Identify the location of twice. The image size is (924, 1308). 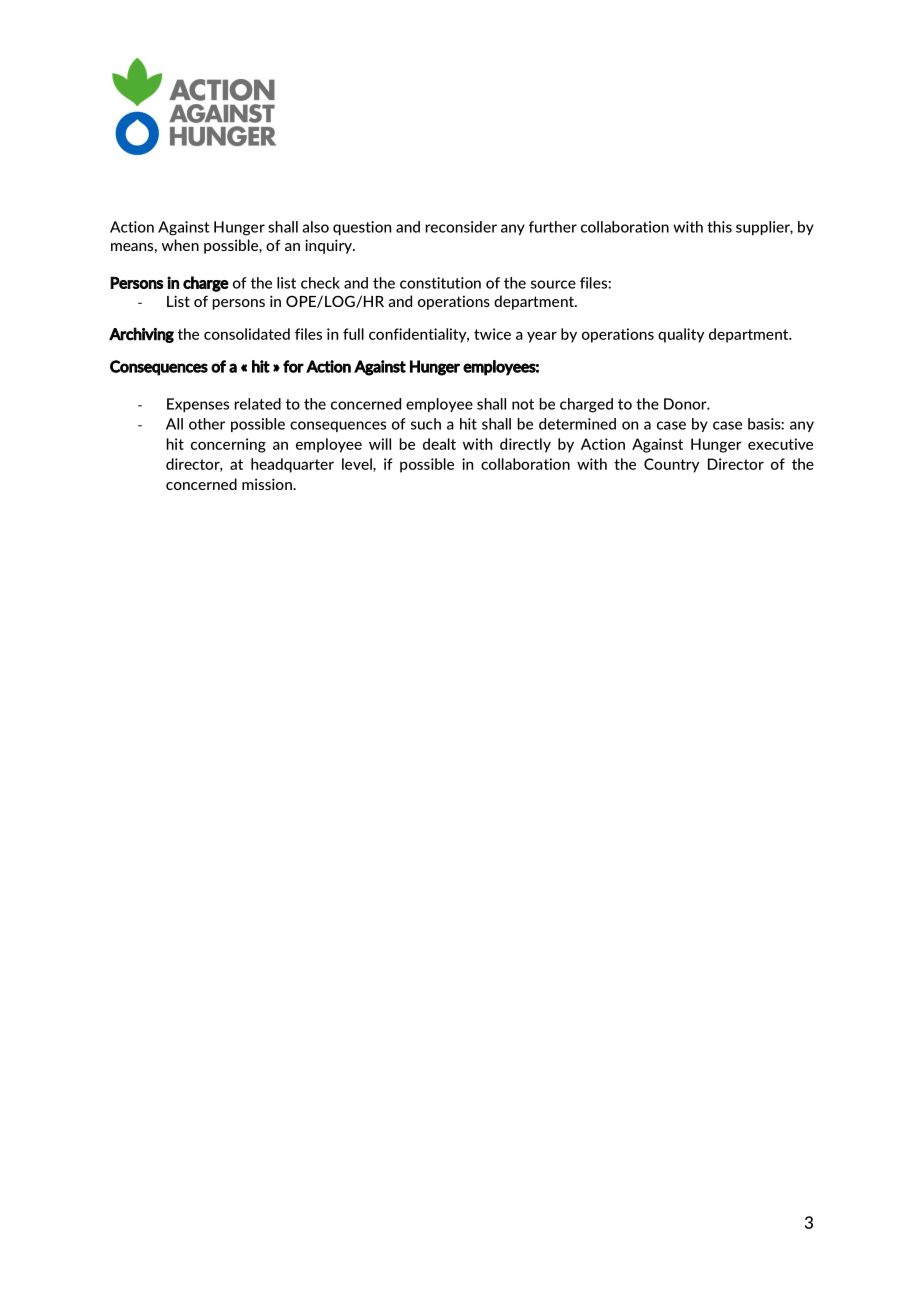
(492, 334).
